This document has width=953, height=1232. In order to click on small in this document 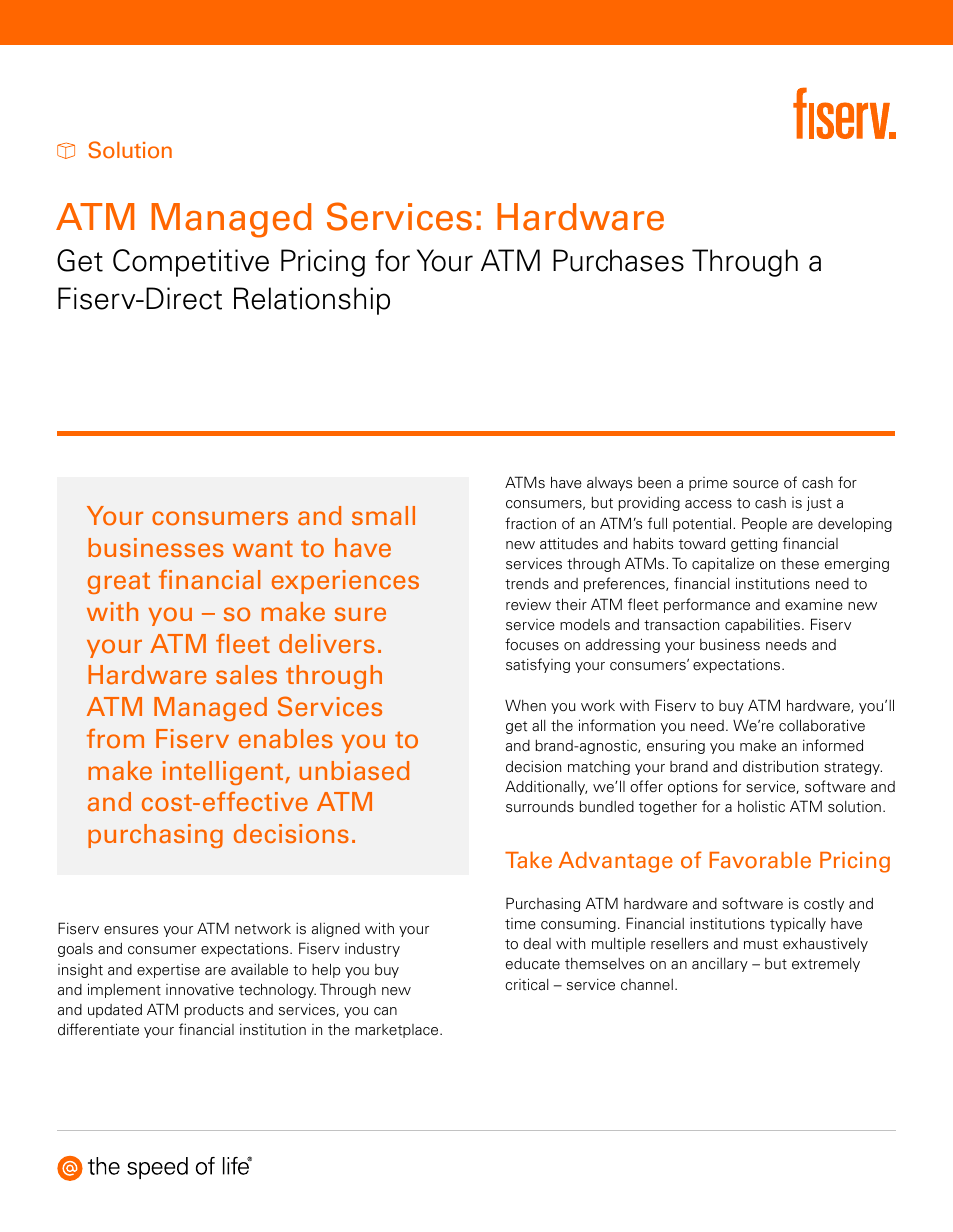, I will do `click(383, 516)`.
